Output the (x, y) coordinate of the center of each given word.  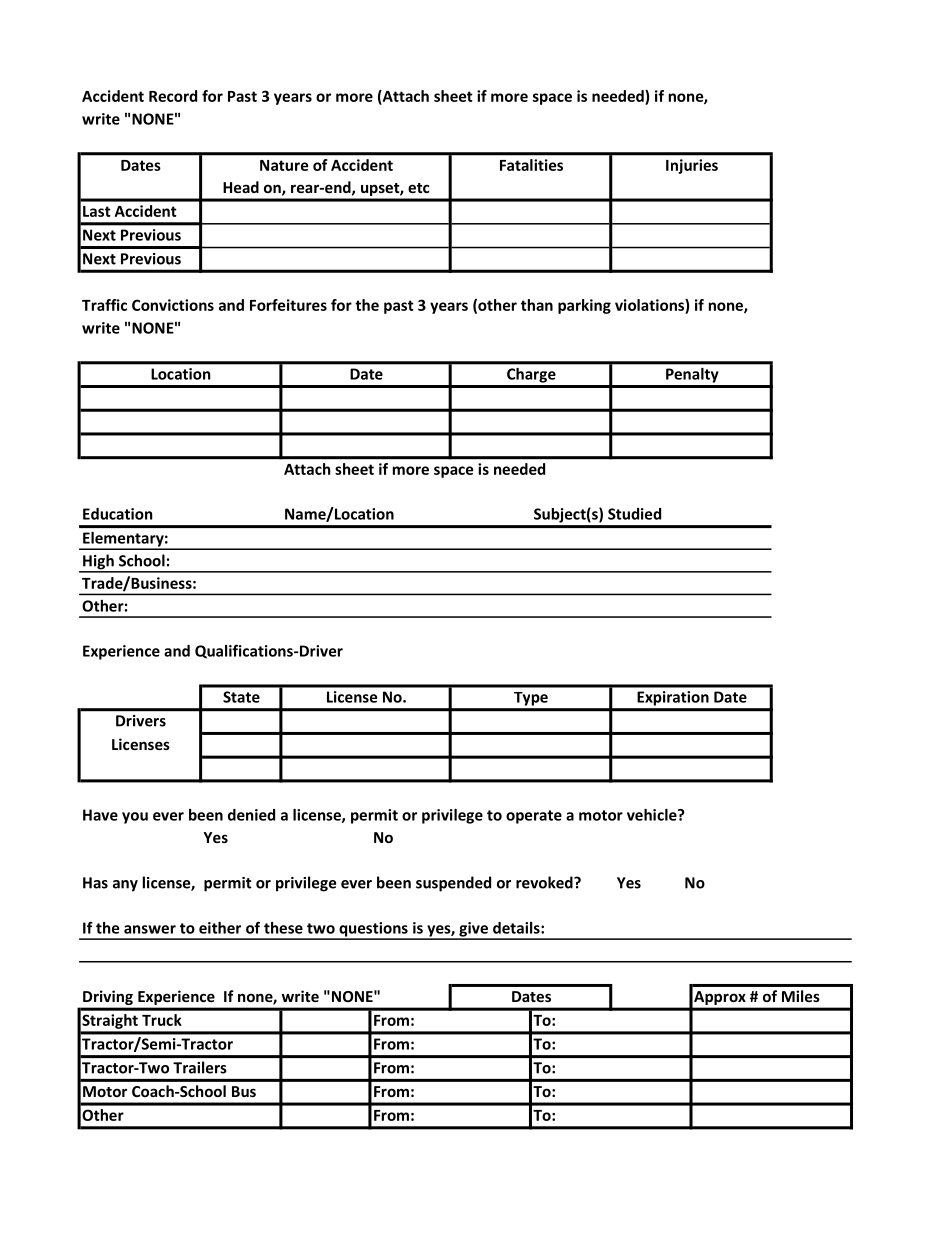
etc (419, 188)
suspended (453, 884)
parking (584, 306)
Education (118, 514)
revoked (545, 882)
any (125, 886)
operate (534, 817)
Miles (801, 996)
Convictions (173, 305)
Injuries (692, 166)
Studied (634, 514)
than (537, 305)
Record (173, 96)
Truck (162, 1020)
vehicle (653, 815)
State (241, 697)
